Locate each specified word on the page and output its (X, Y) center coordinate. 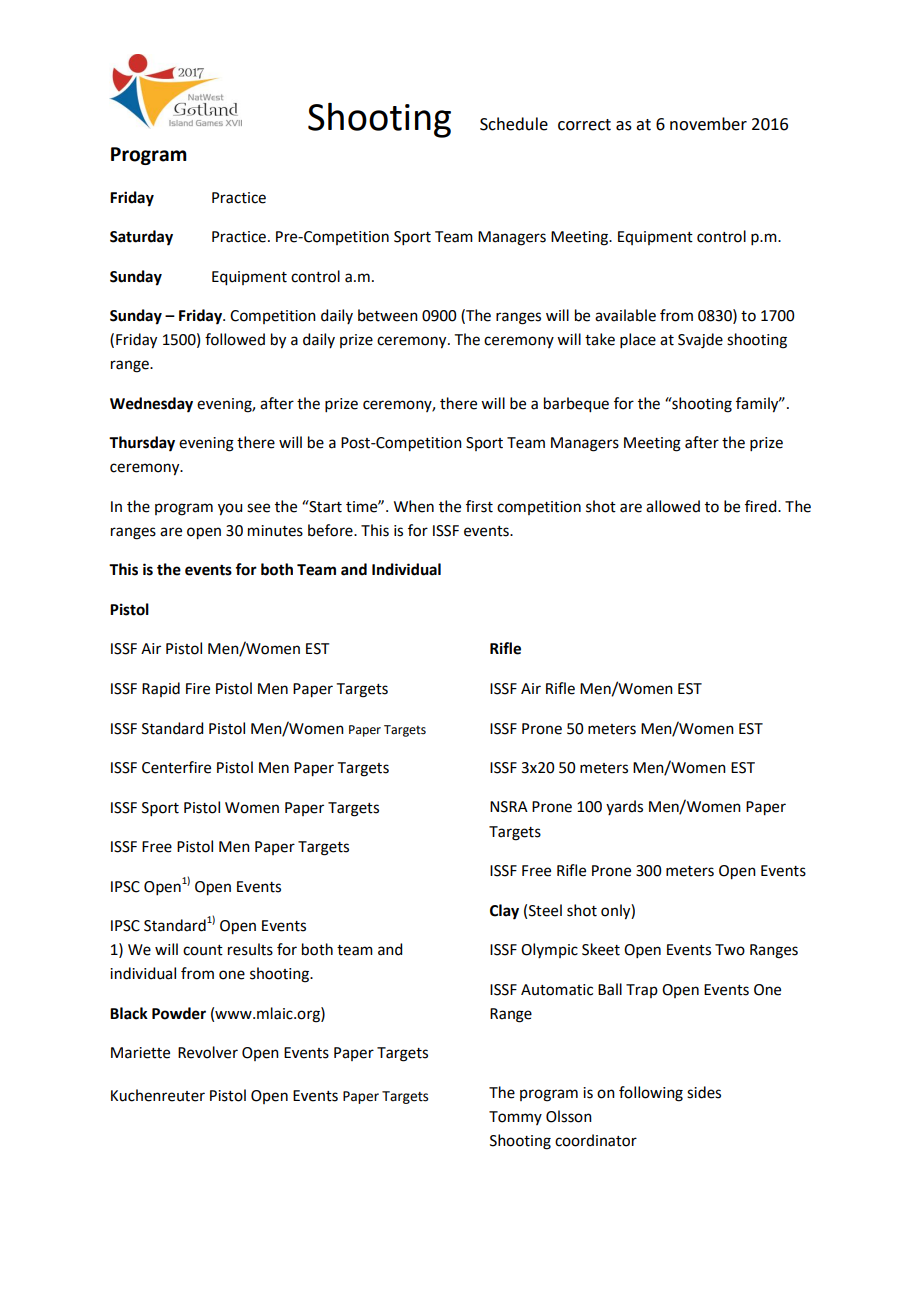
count (203, 950)
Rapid (161, 689)
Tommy (515, 1118)
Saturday (141, 238)
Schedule (514, 124)
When (414, 506)
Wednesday (151, 405)
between (388, 315)
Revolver (208, 1052)
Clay (504, 912)
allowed (673, 506)
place (638, 340)
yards (624, 807)
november (708, 124)
